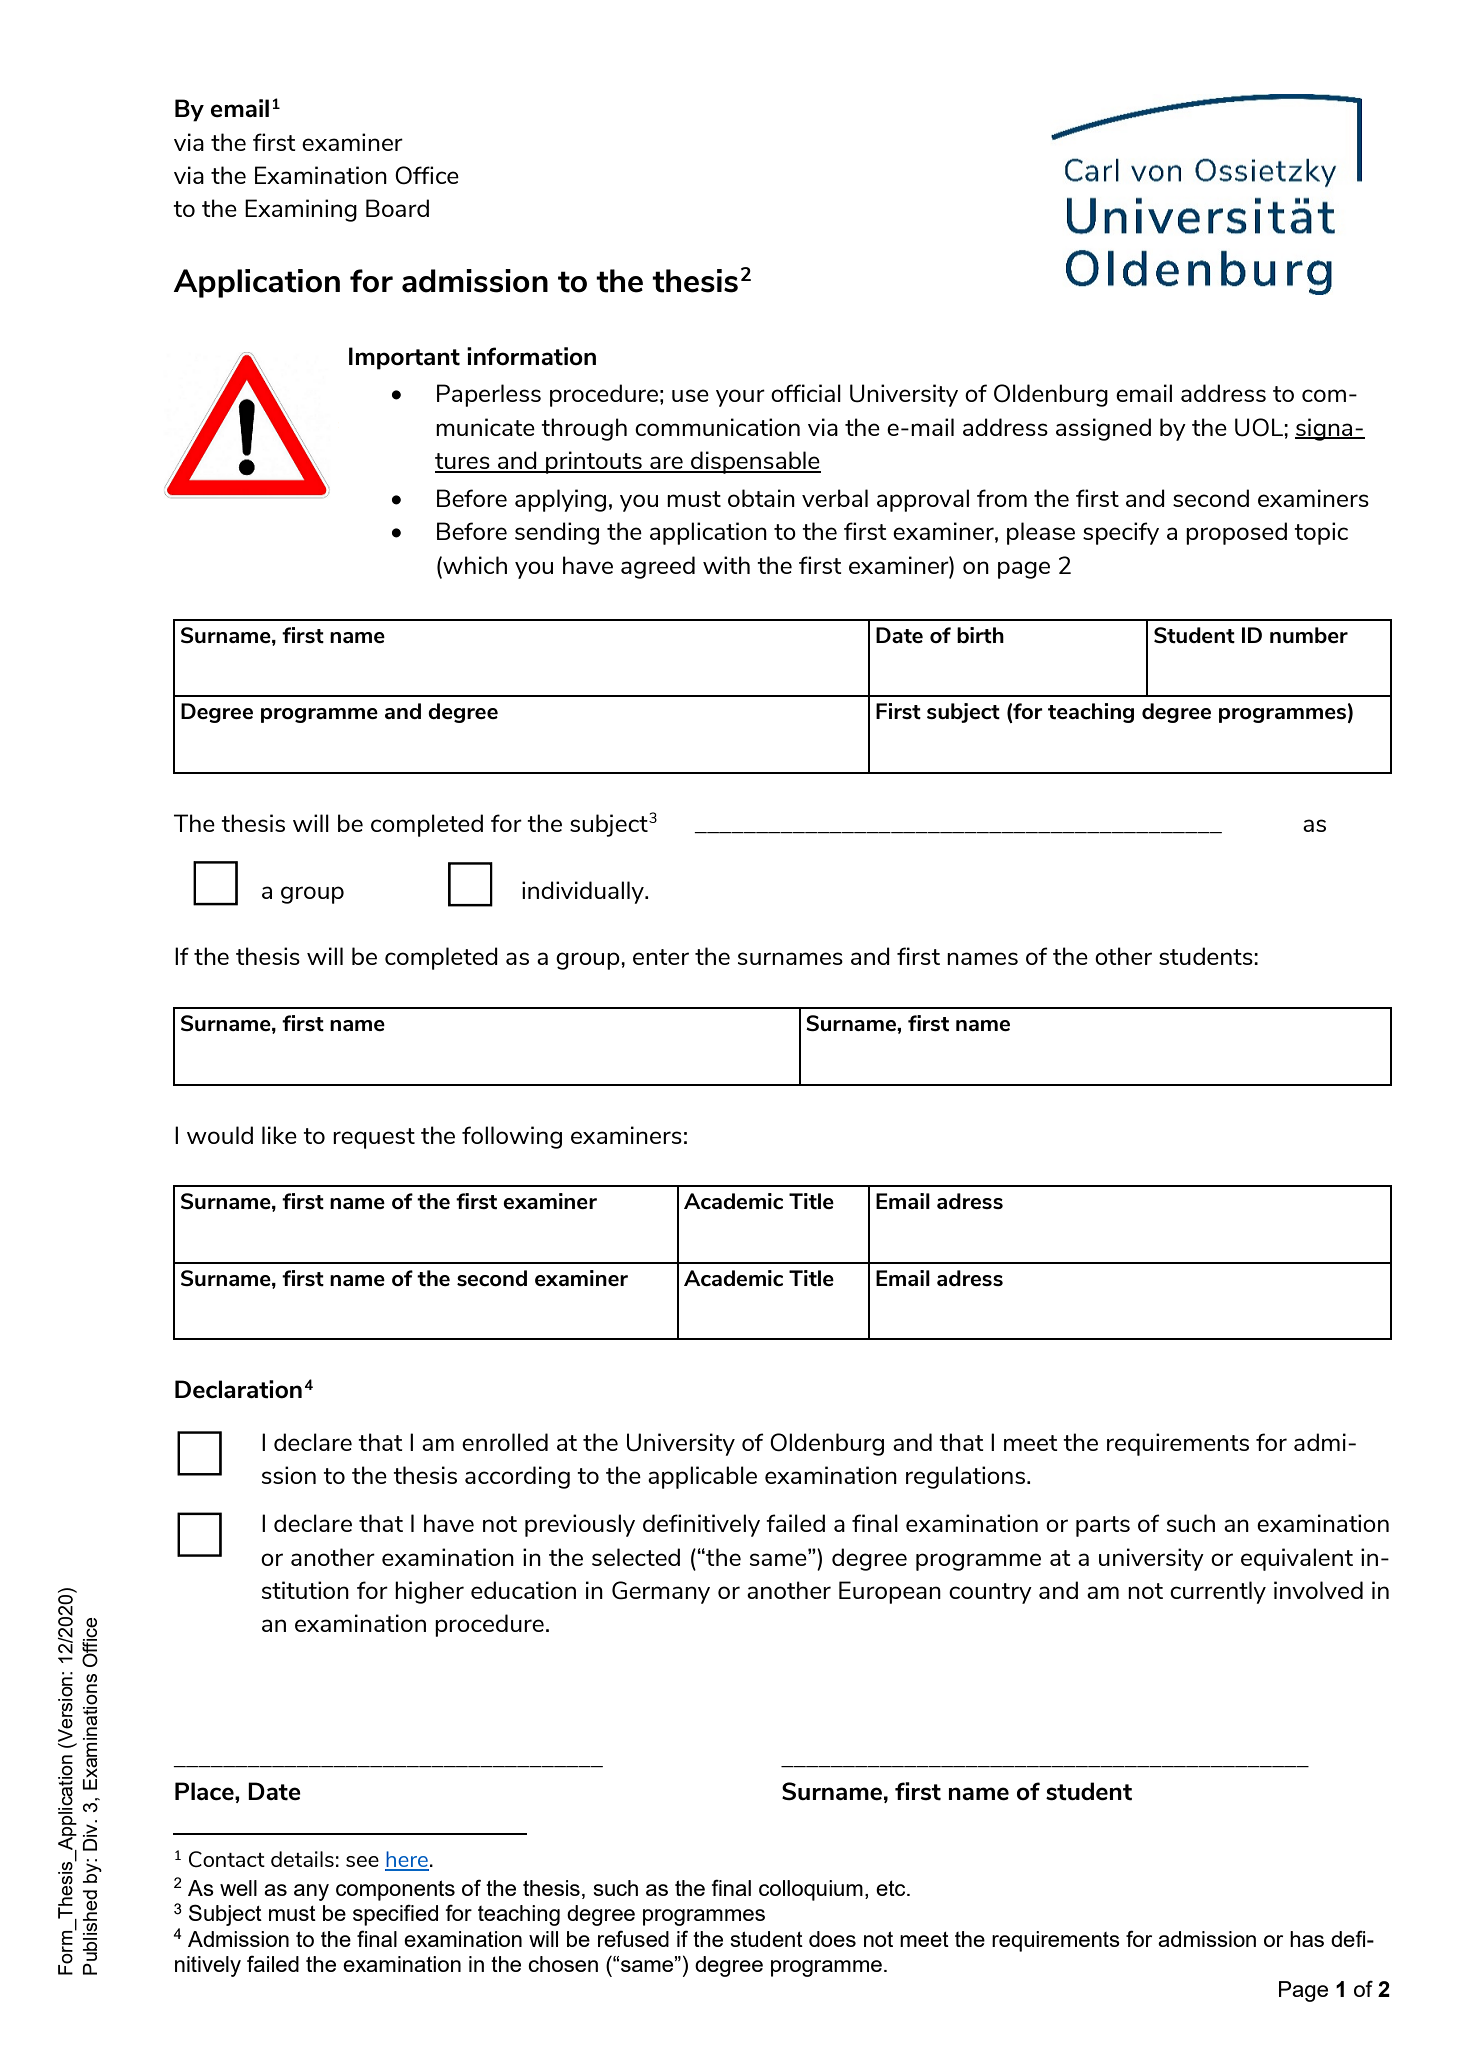  What do you see at coordinates (395, 1915) in the screenshot?
I see `specified` at bounding box center [395, 1915].
